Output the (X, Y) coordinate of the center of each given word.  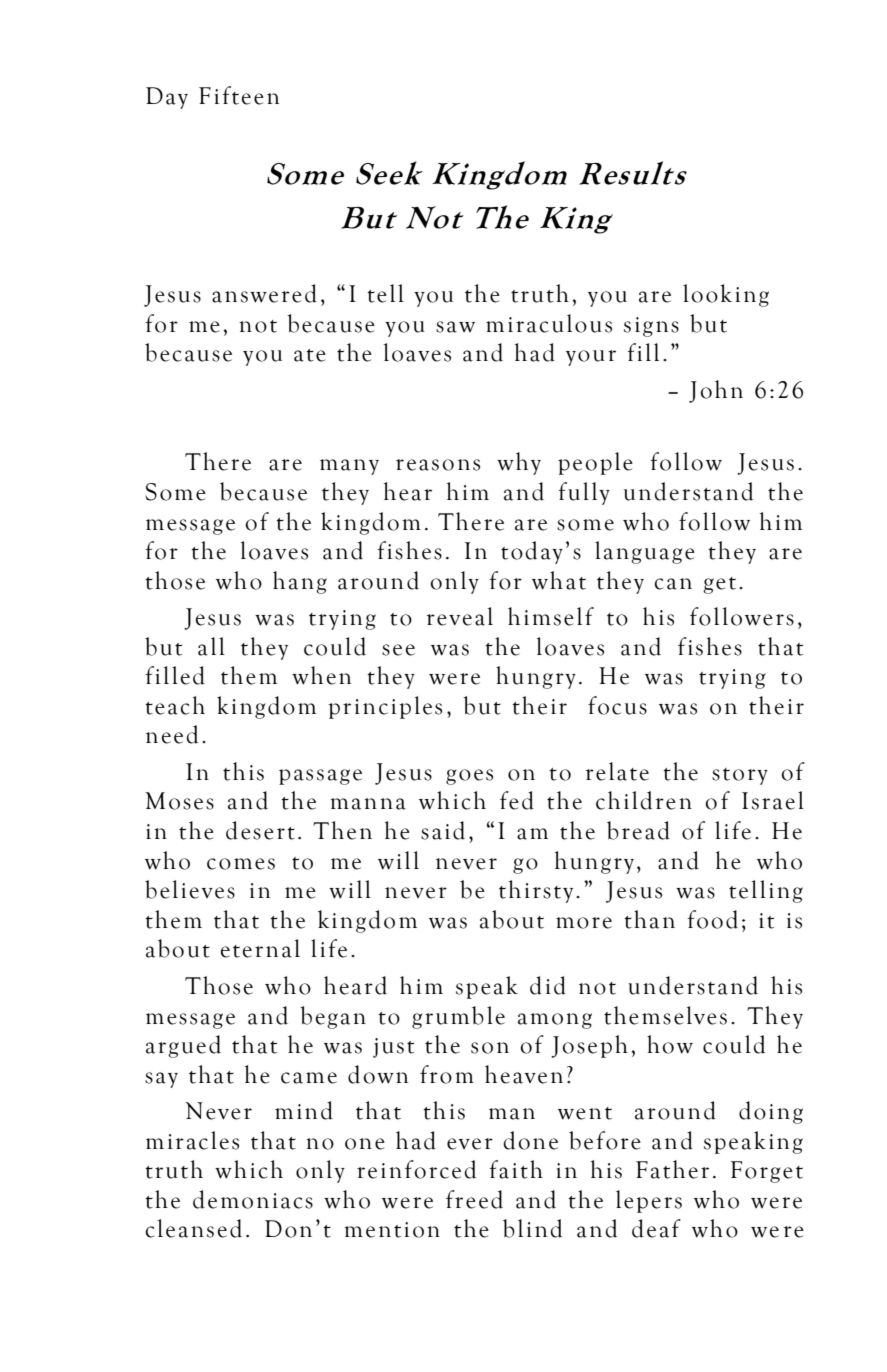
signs (651, 327)
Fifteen (239, 95)
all (211, 646)
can (673, 584)
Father (672, 1169)
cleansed (193, 1228)
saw (455, 327)
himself (551, 616)
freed (474, 1199)
